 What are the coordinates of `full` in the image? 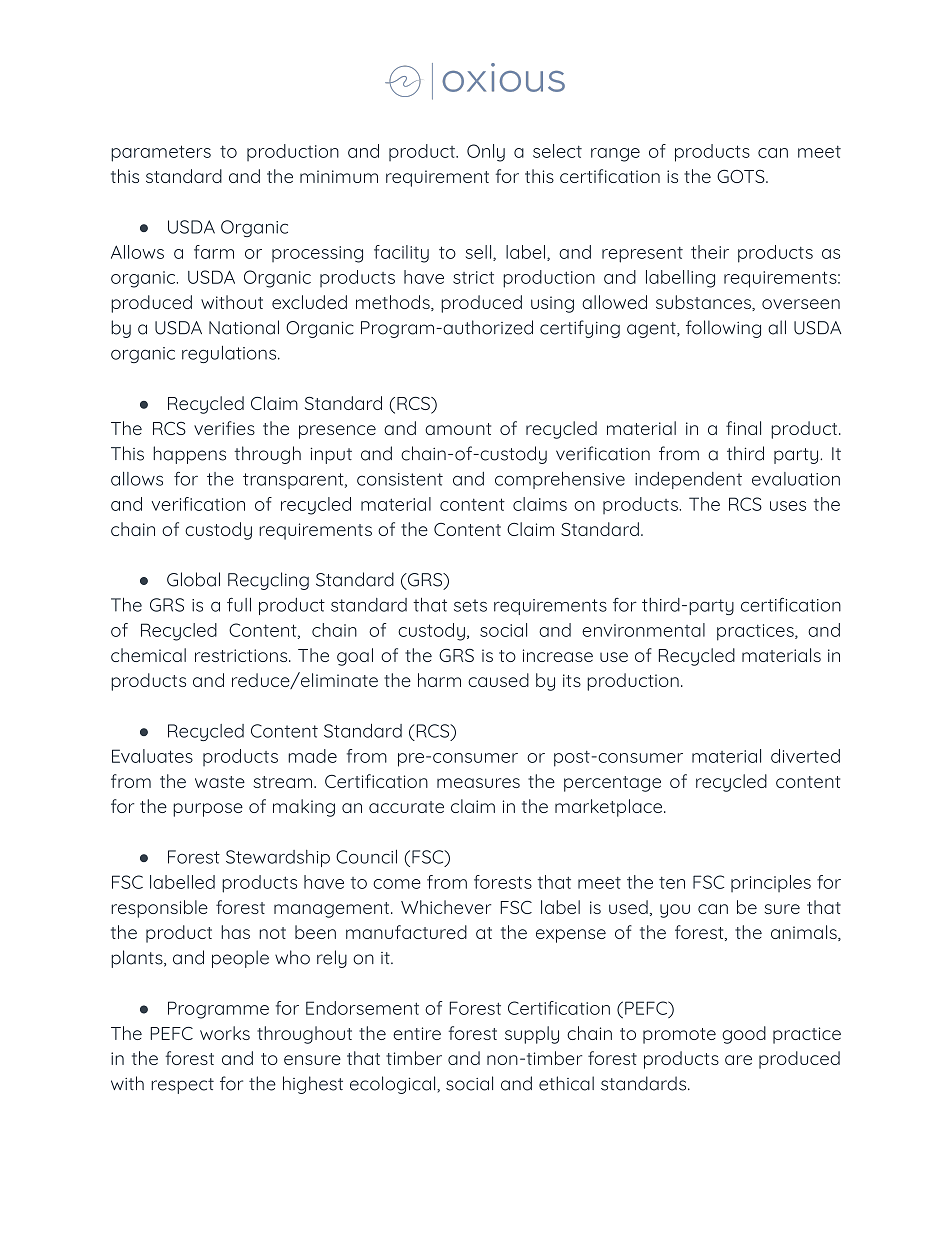 It's located at (239, 605).
